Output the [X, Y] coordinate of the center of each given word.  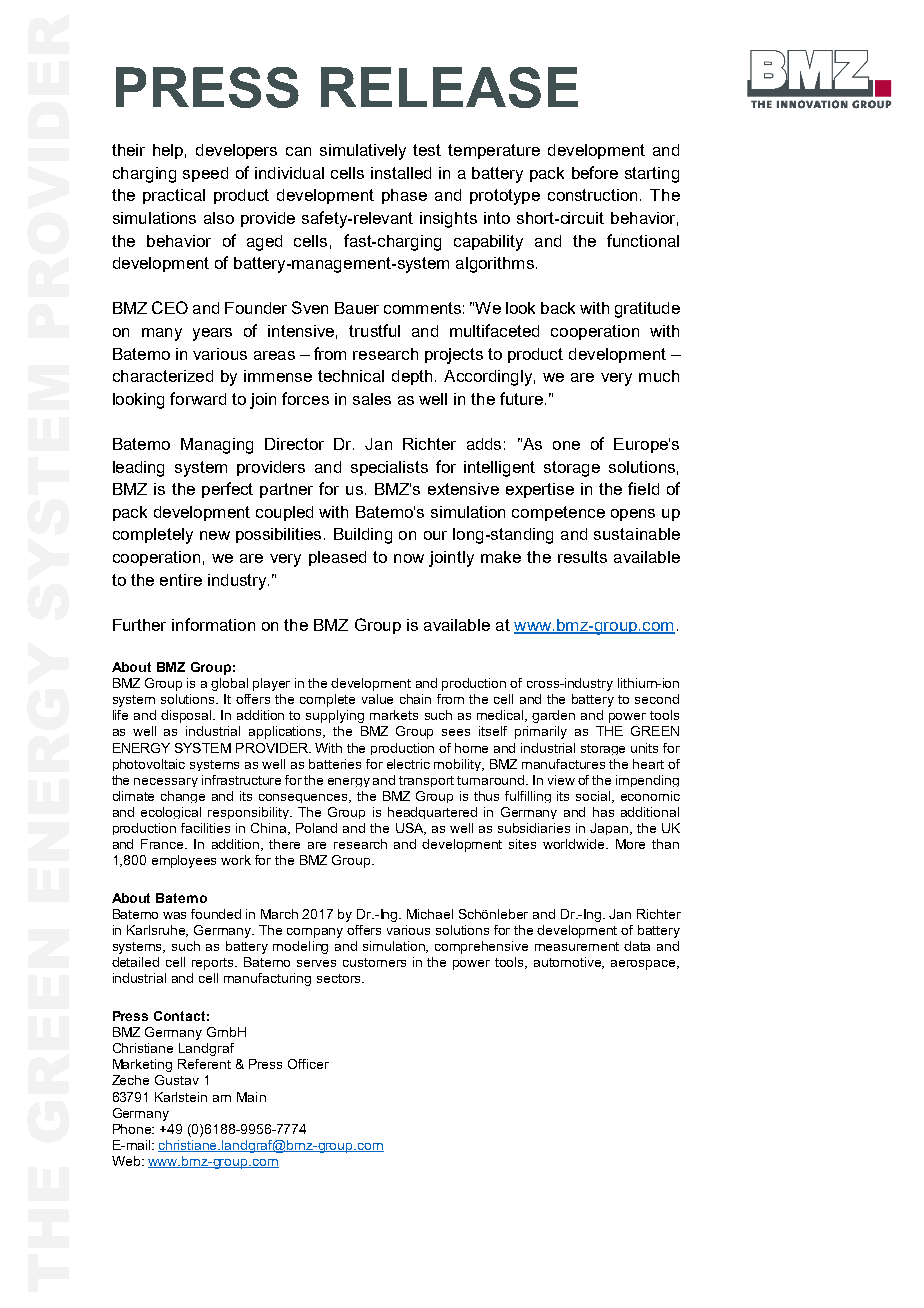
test [427, 150]
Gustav [177, 1080]
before [595, 172]
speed [205, 174]
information [213, 624]
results [582, 557]
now [409, 558]
